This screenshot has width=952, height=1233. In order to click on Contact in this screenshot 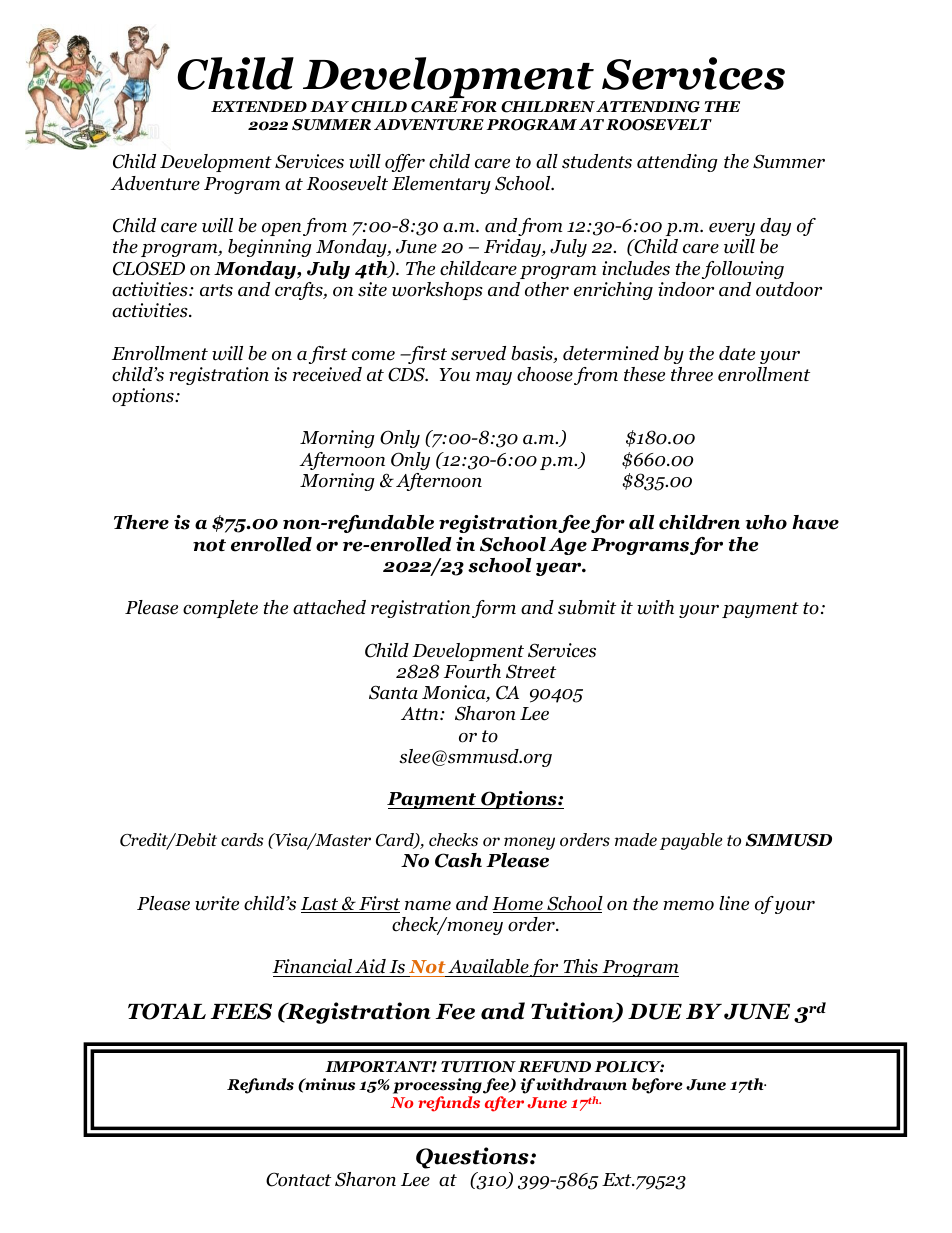, I will do `click(298, 1179)`.
